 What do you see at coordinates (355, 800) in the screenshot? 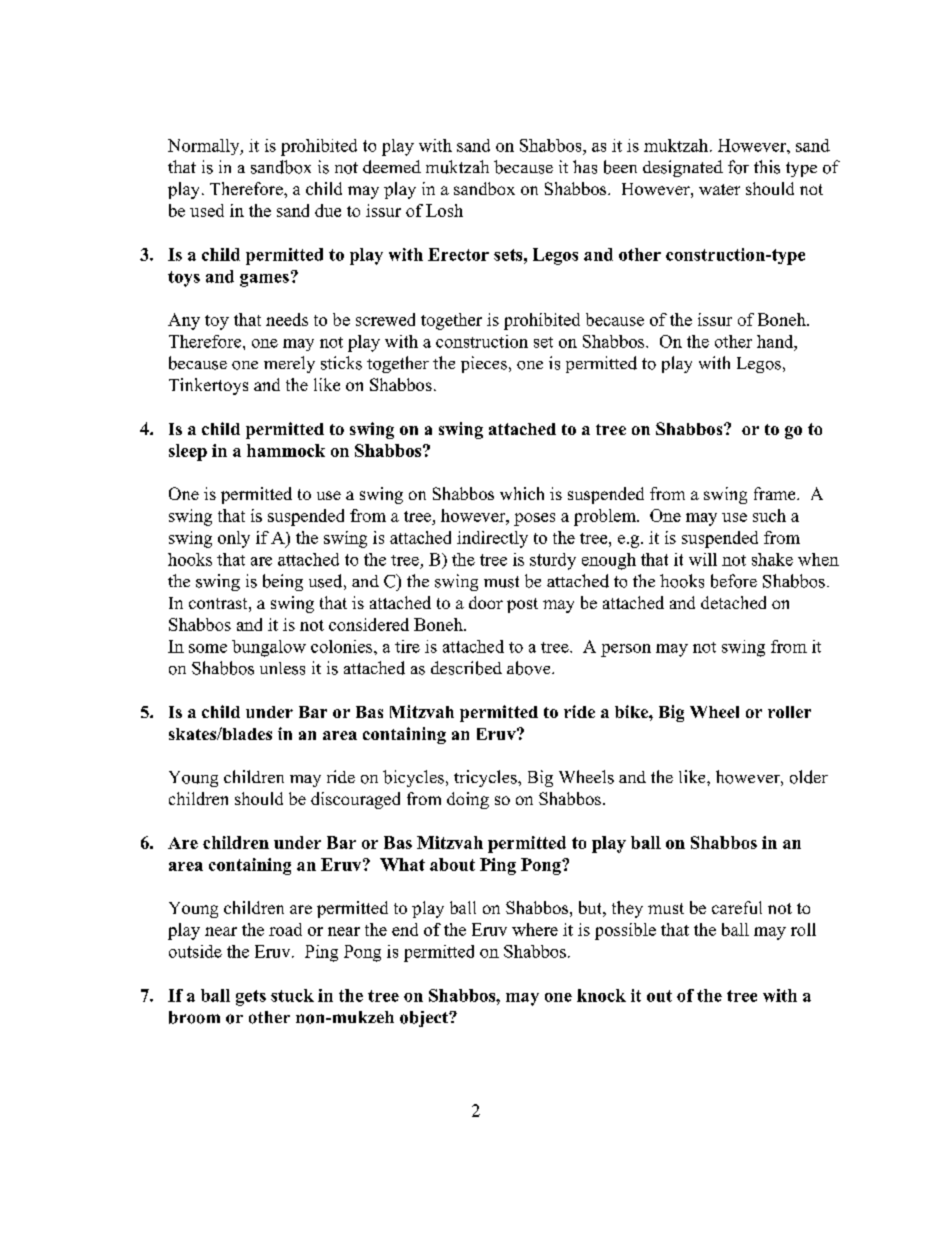
I see `discouraged` at bounding box center [355, 800].
